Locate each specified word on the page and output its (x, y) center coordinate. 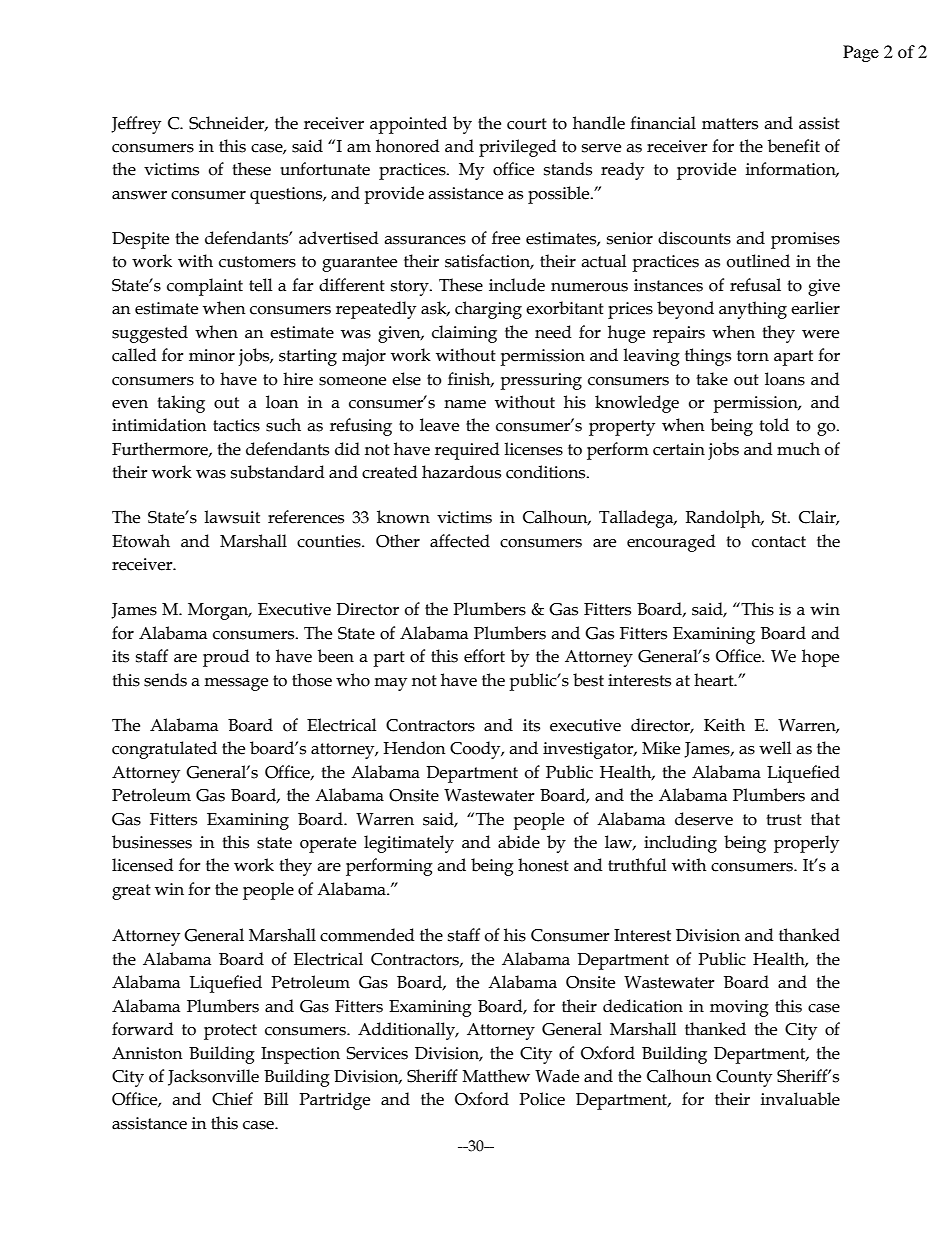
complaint (205, 287)
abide (519, 842)
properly (806, 844)
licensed (143, 865)
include (517, 285)
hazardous (461, 472)
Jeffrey (136, 125)
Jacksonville (213, 1077)
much (798, 449)
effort (484, 656)
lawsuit (232, 517)
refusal (755, 285)
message (236, 684)
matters (730, 124)
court (527, 124)
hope (820, 658)
